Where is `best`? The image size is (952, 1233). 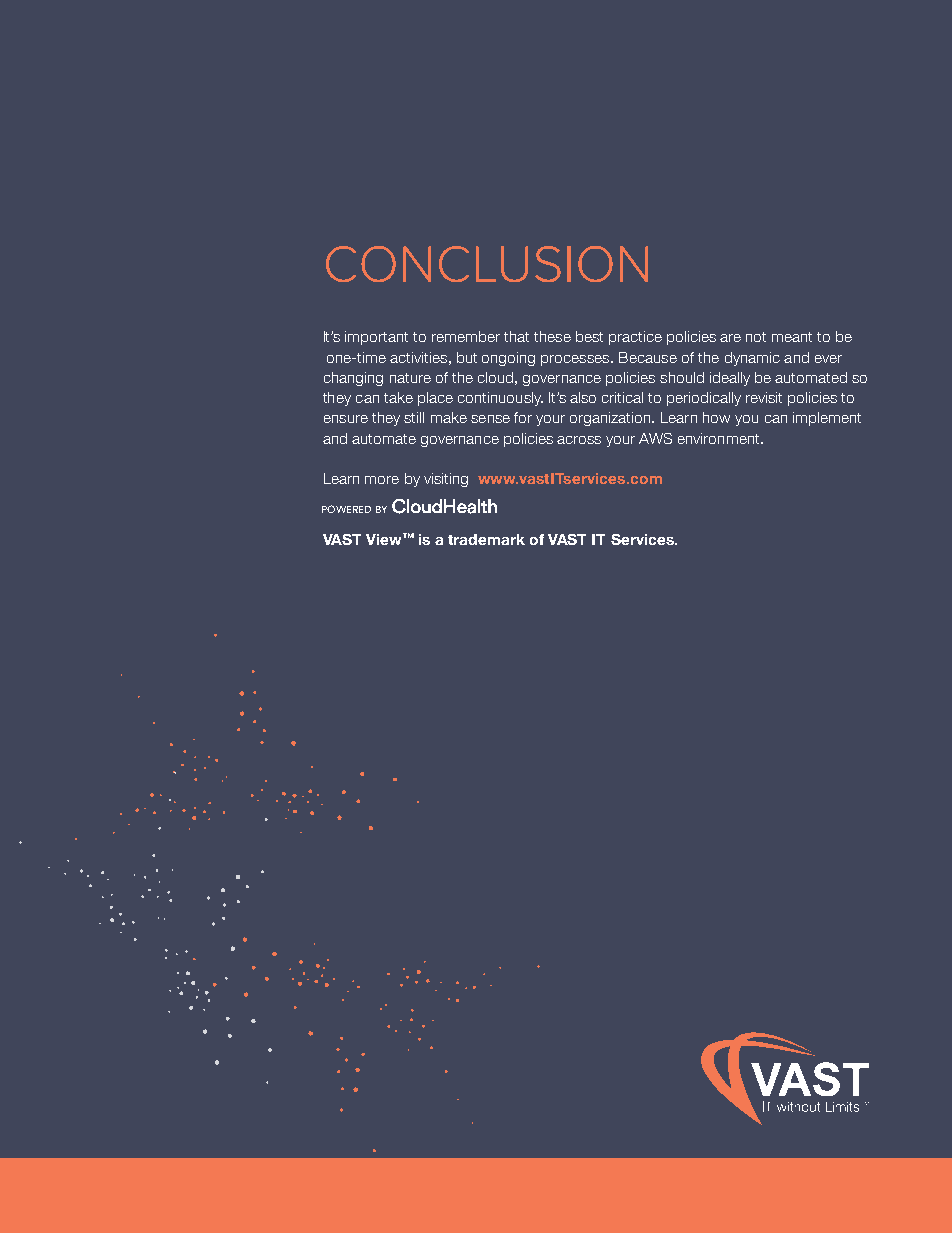
best is located at coordinates (589, 336).
